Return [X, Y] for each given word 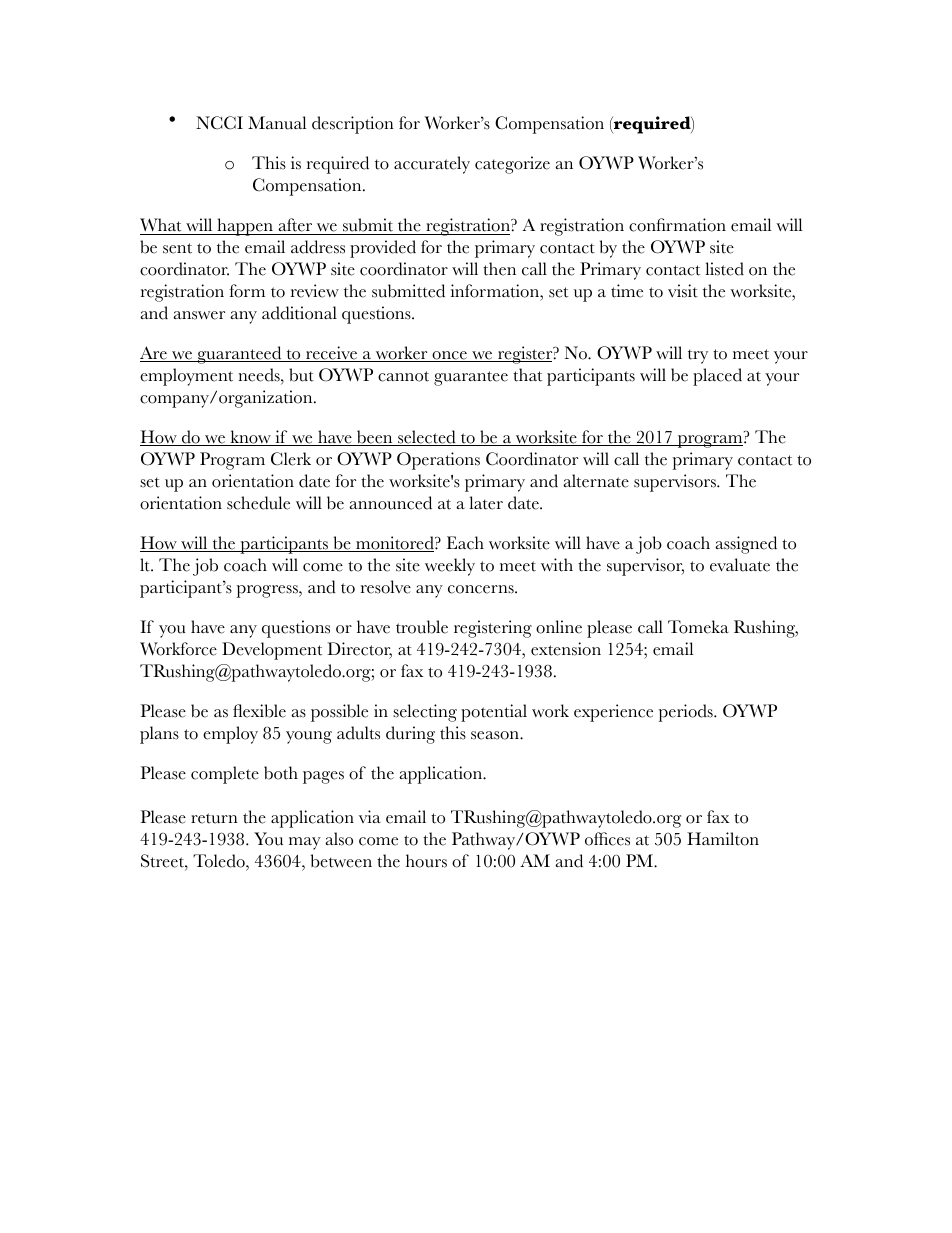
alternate [596, 481]
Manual [277, 123]
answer [199, 315]
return [214, 818]
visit [683, 291]
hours [426, 861]
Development [272, 651]
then [499, 269]
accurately [432, 165]
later [486, 503]
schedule [258, 503]
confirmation [677, 225]
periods [686, 713]
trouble [422, 627]
